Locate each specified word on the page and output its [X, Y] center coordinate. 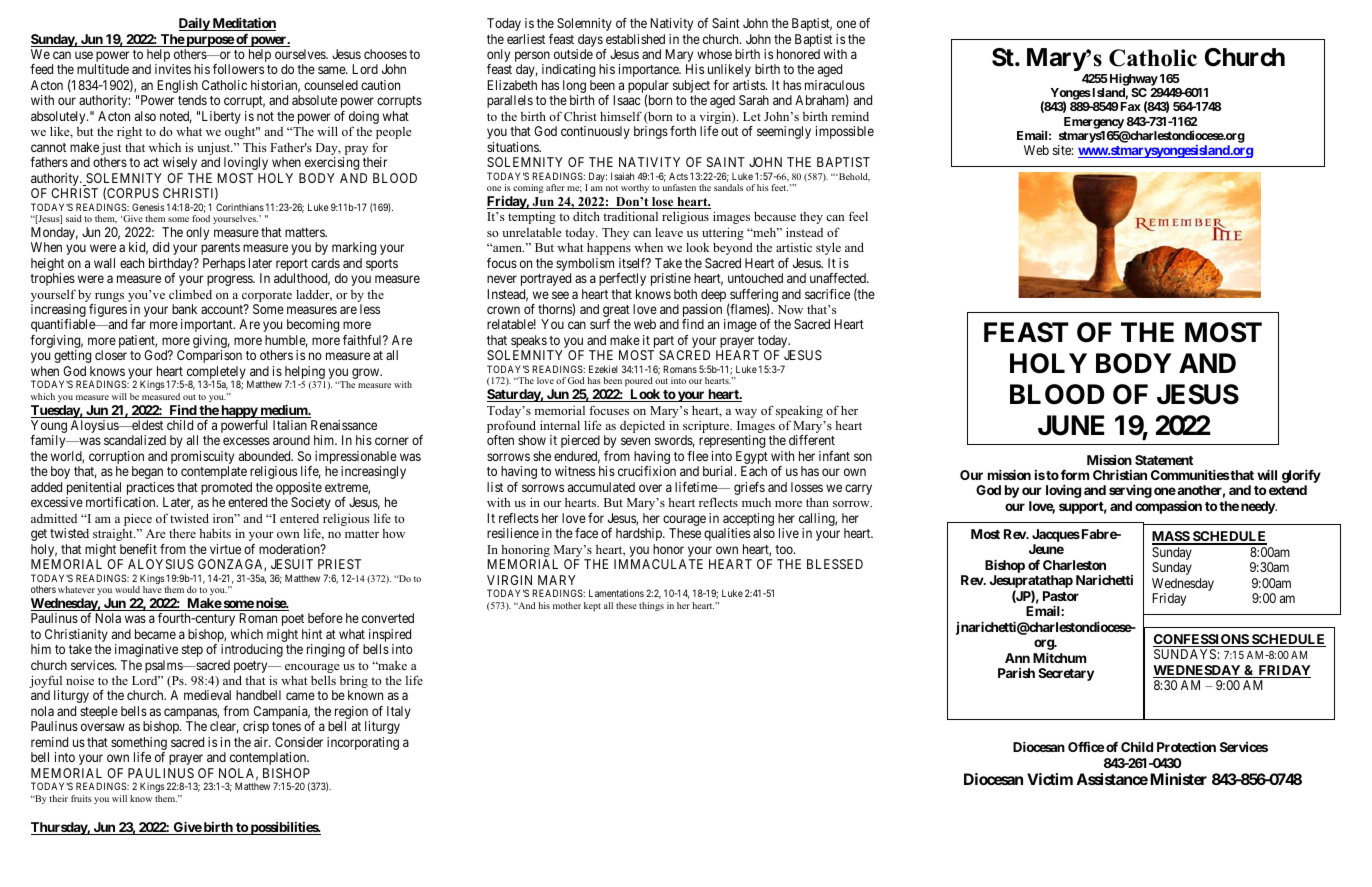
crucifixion [647, 471]
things [651, 606]
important [208, 325]
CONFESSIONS [1201, 640]
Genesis [148, 207]
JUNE [1071, 425]
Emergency [1094, 123]
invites [173, 69]
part [662, 343]
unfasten [679, 187]
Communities [1190, 474]
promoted [226, 490]
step [192, 651]
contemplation [269, 758]
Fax [1131, 106]
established [635, 39]
